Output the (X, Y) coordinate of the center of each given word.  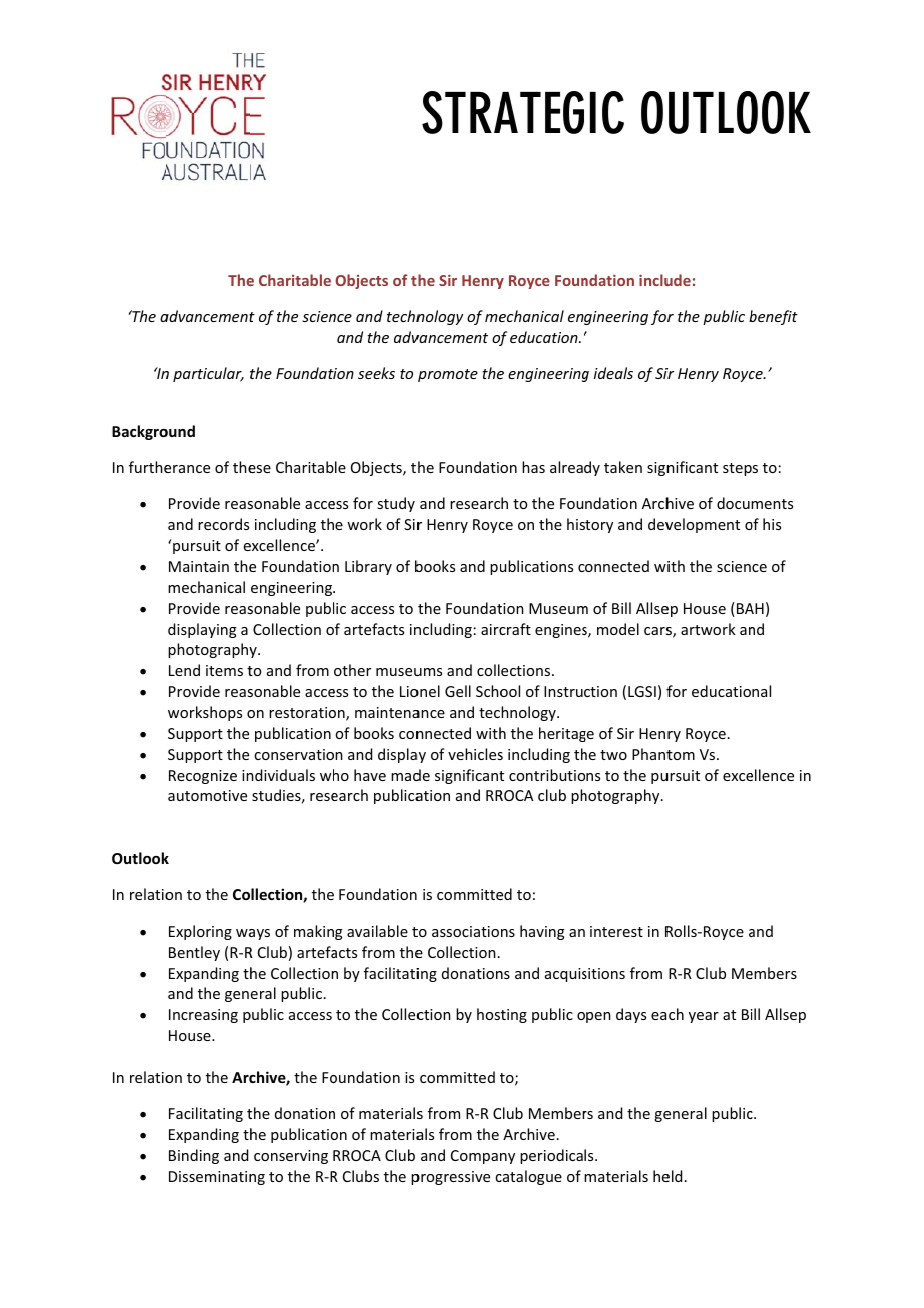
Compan (480, 1157)
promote (448, 375)
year (704, 1017)
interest (616, 931)
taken (623, 467)
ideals (613, 373)
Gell (458, 691)
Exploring (200, 932)
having (542, 932)
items (224, 670)
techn (406, 316)
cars (658, 631)
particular (208, 374)
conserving (291, 1157)
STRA (471, 112)
